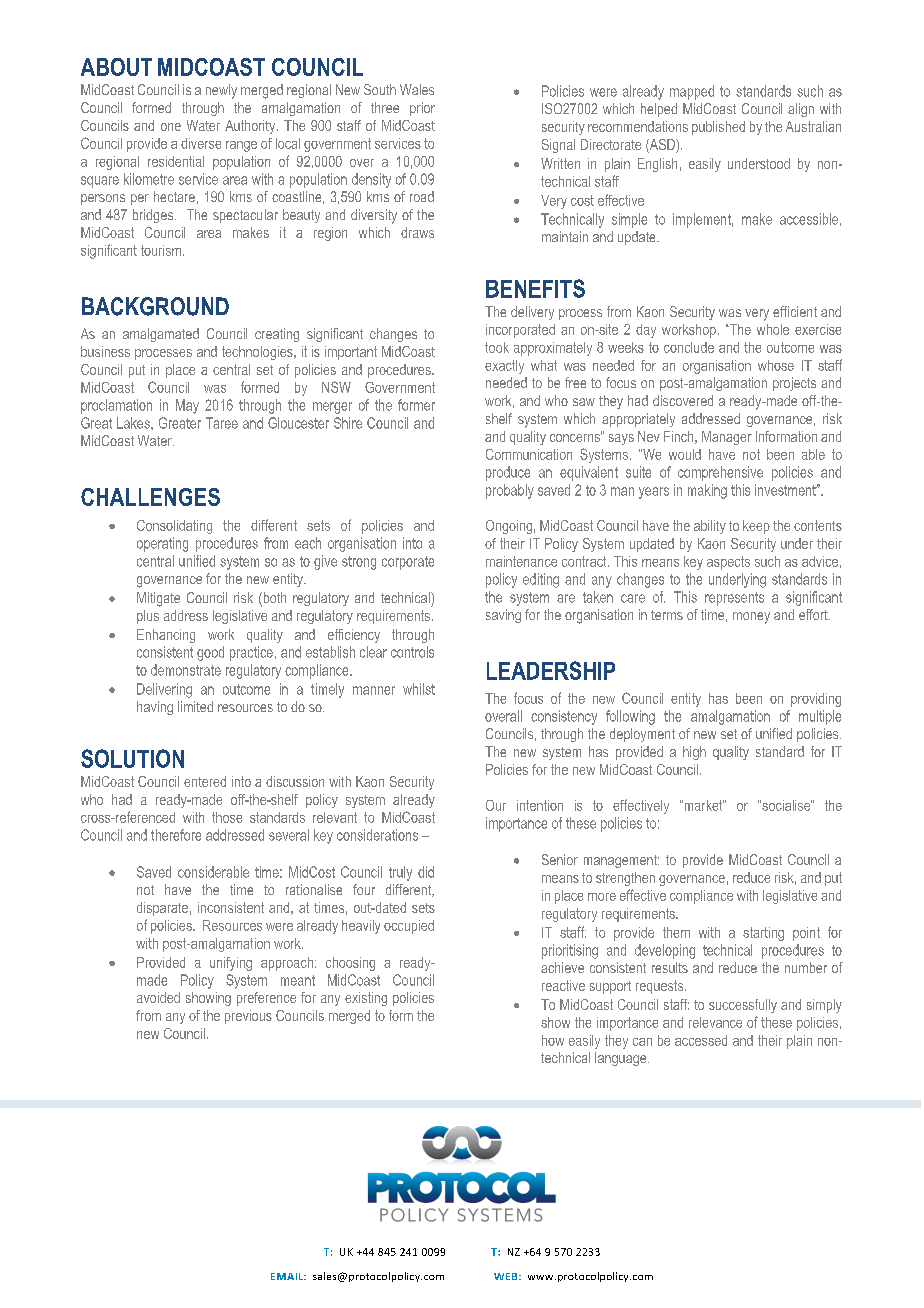 This document has width=924, height=1308. I want to click on existing, so click(366, 999).
